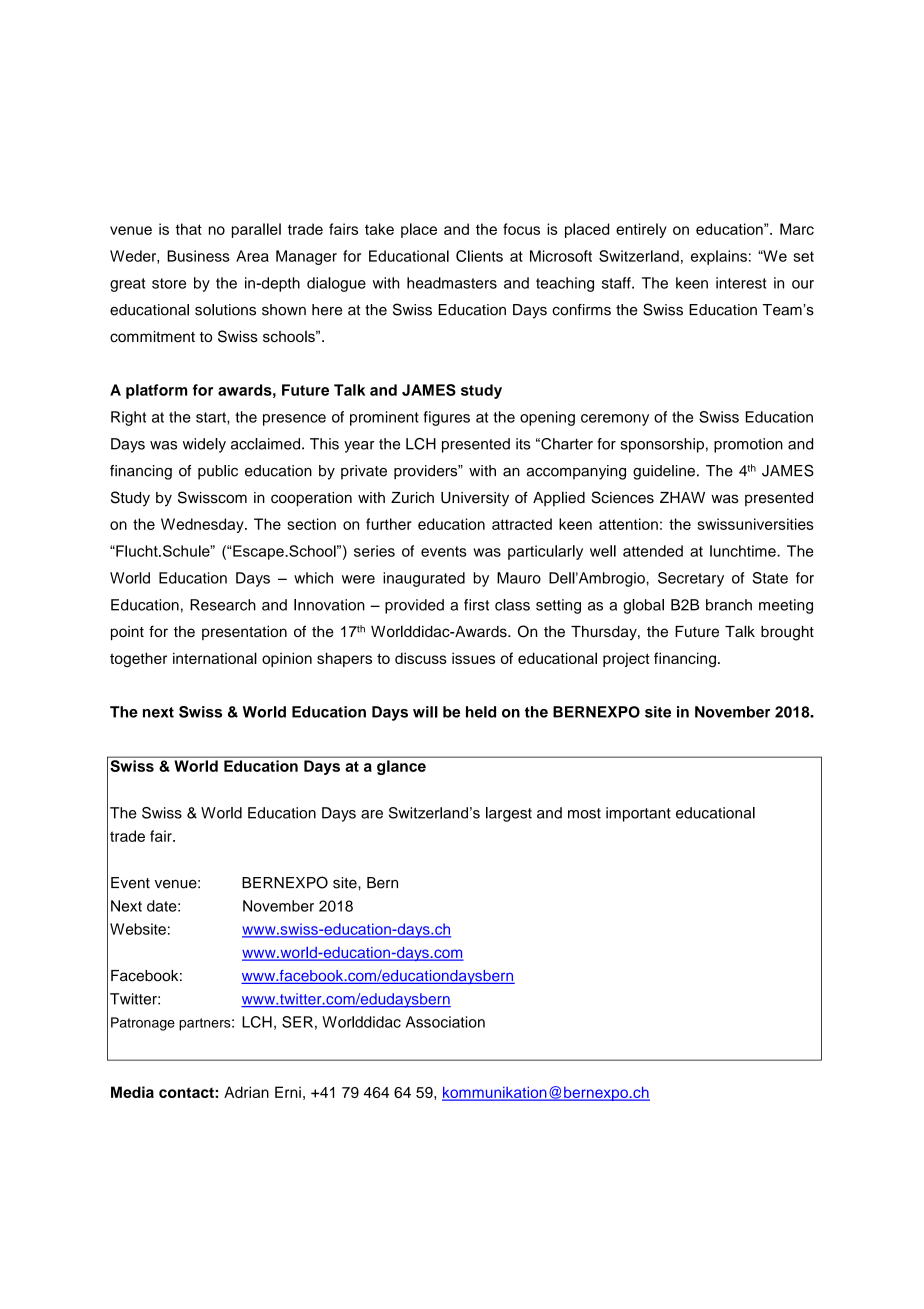 The height and width of the image is (1309, 924). Describe the element at coordinates (748, 445) in the image. I see `promotion` at that location.
